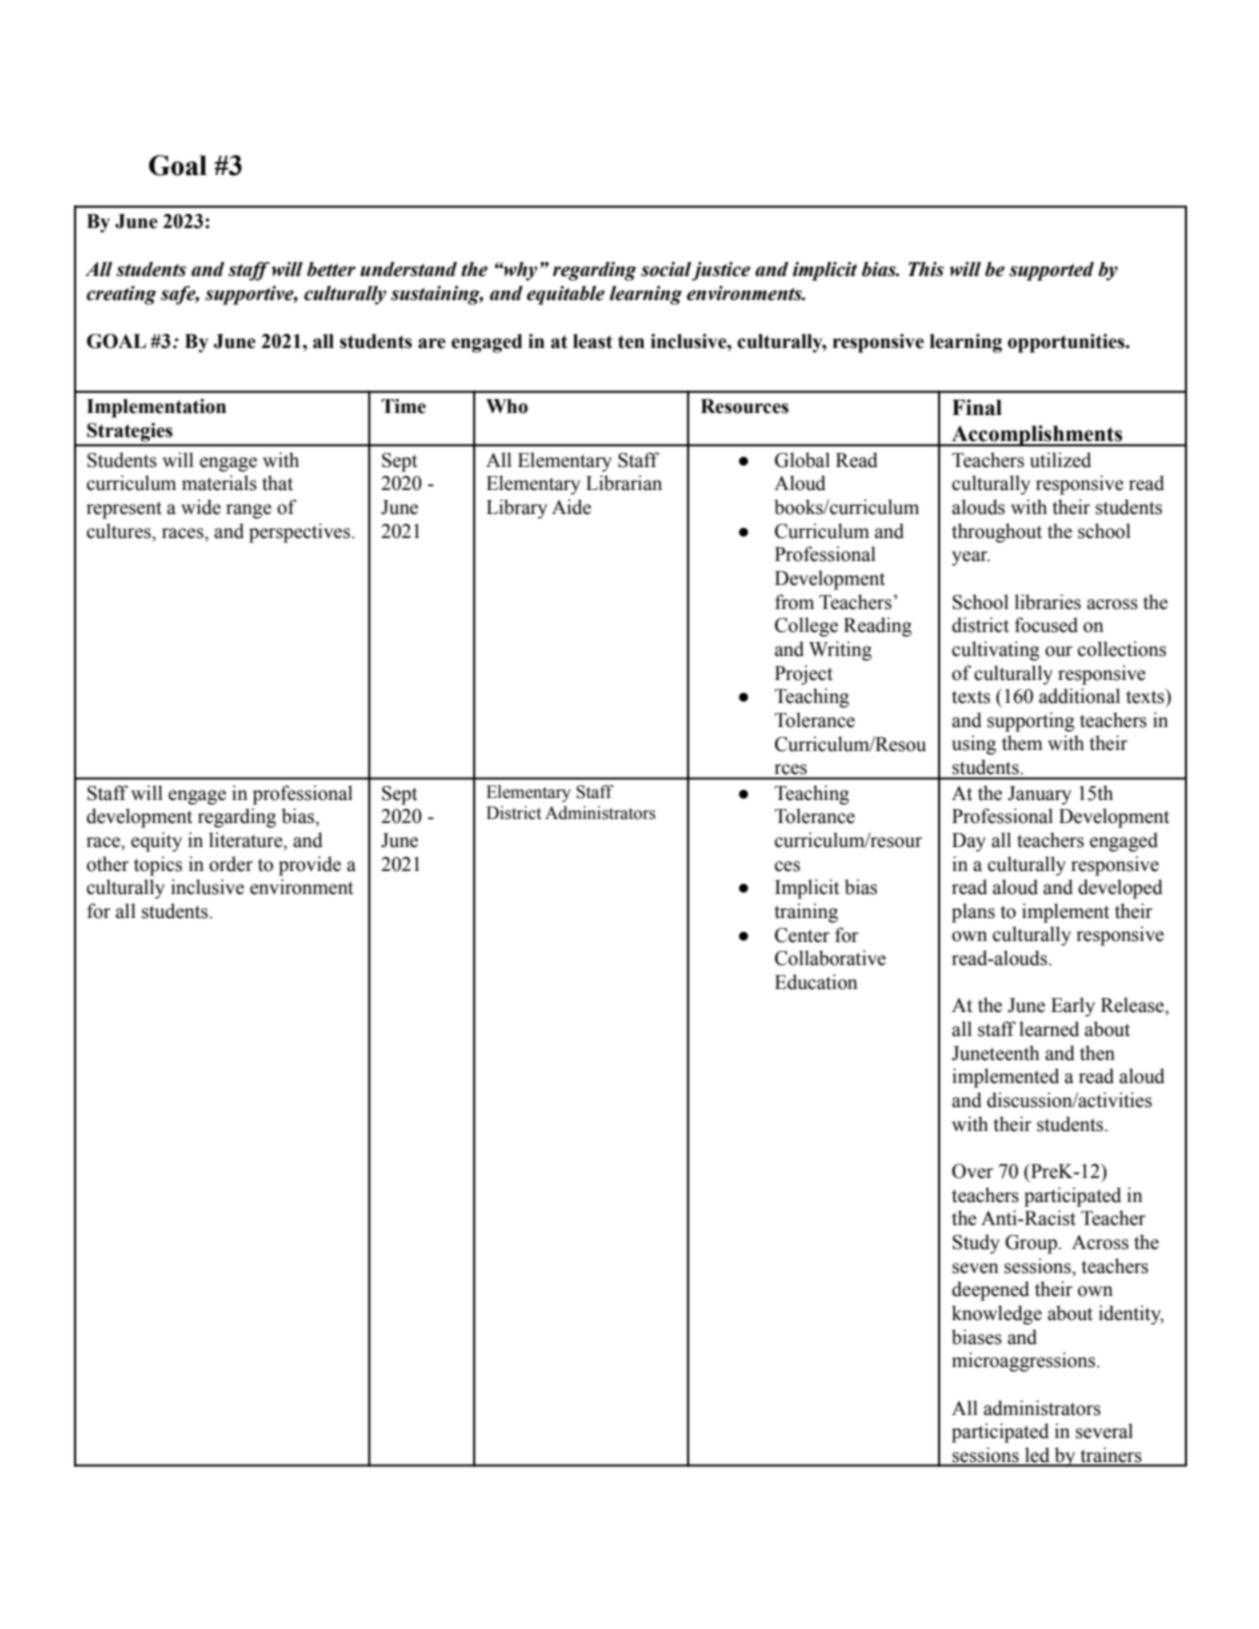 This screenshot has height=1629, width=1259. What do you see at coordinates (566, 295) in the screenshot?
I see `equitable` at bounding box center [566, 295].
